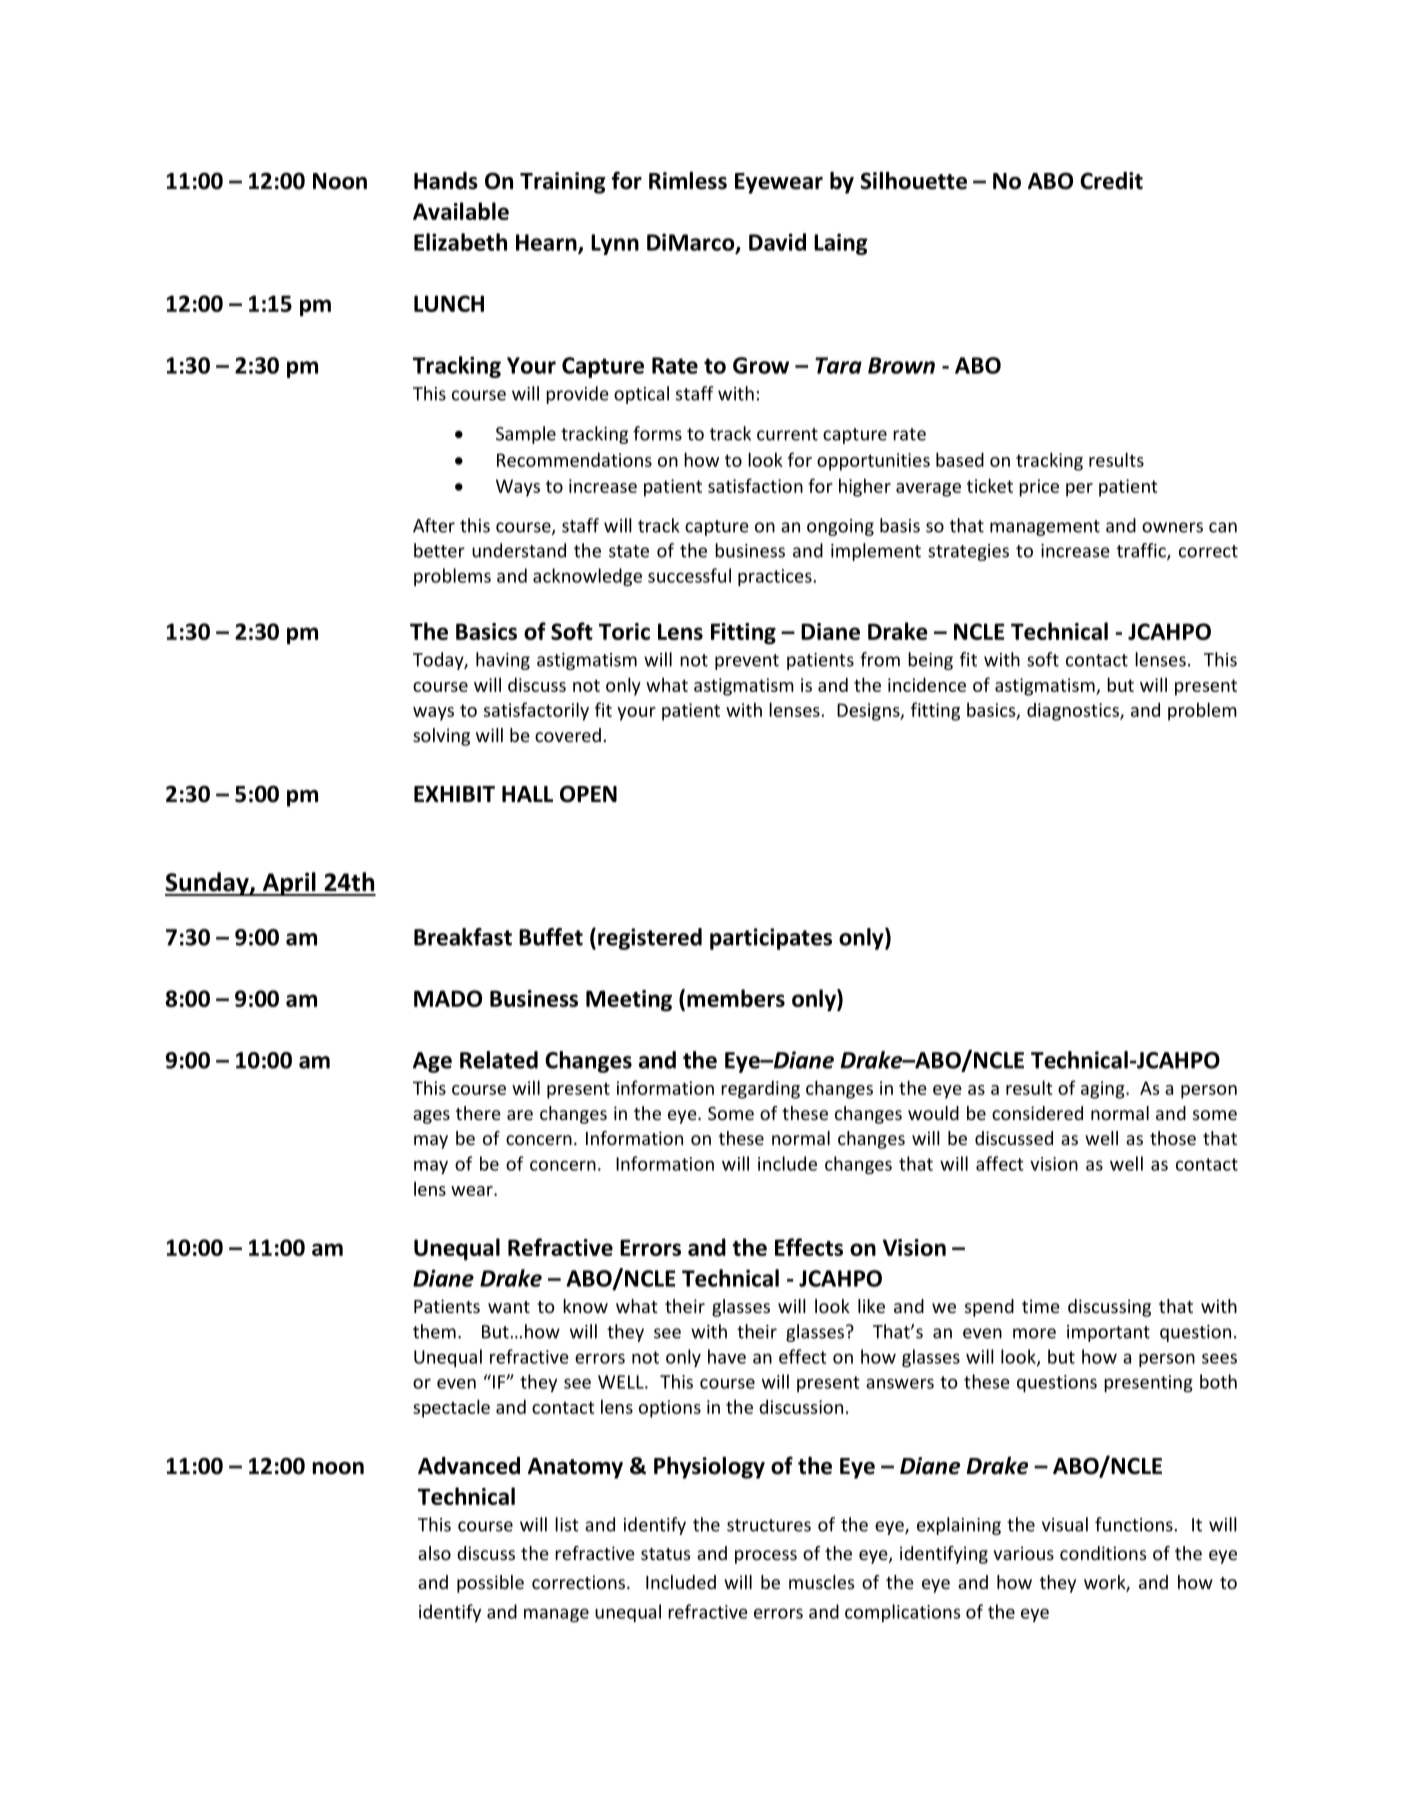 This screenshot has height=1815, width=1403. Describe the element at coordinates (1039, 488) in the screenshot. I see `price` at that location.
